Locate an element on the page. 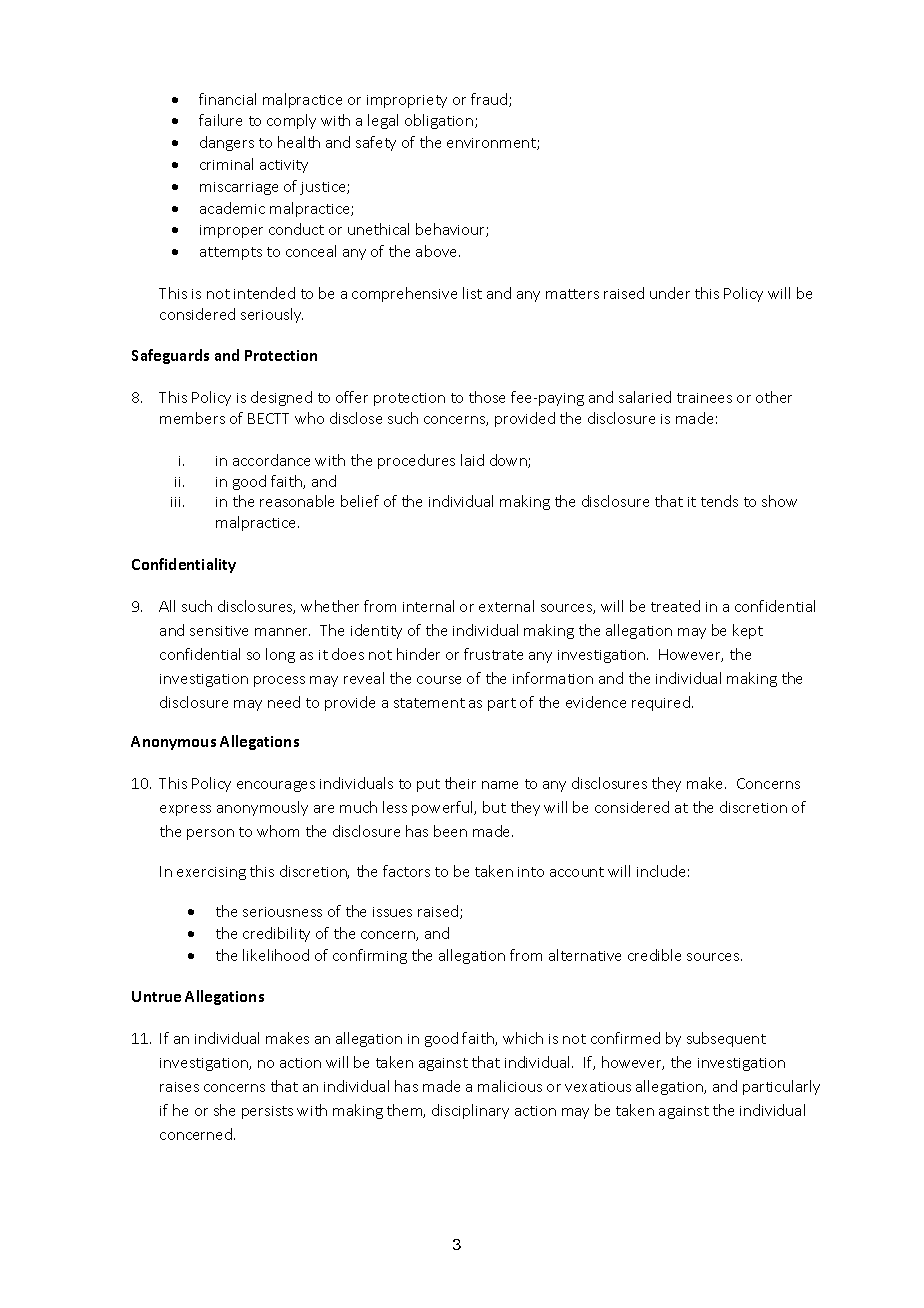 The height and width of the document is (1308, 924). sensitive is located at coordinates (219, 631).
